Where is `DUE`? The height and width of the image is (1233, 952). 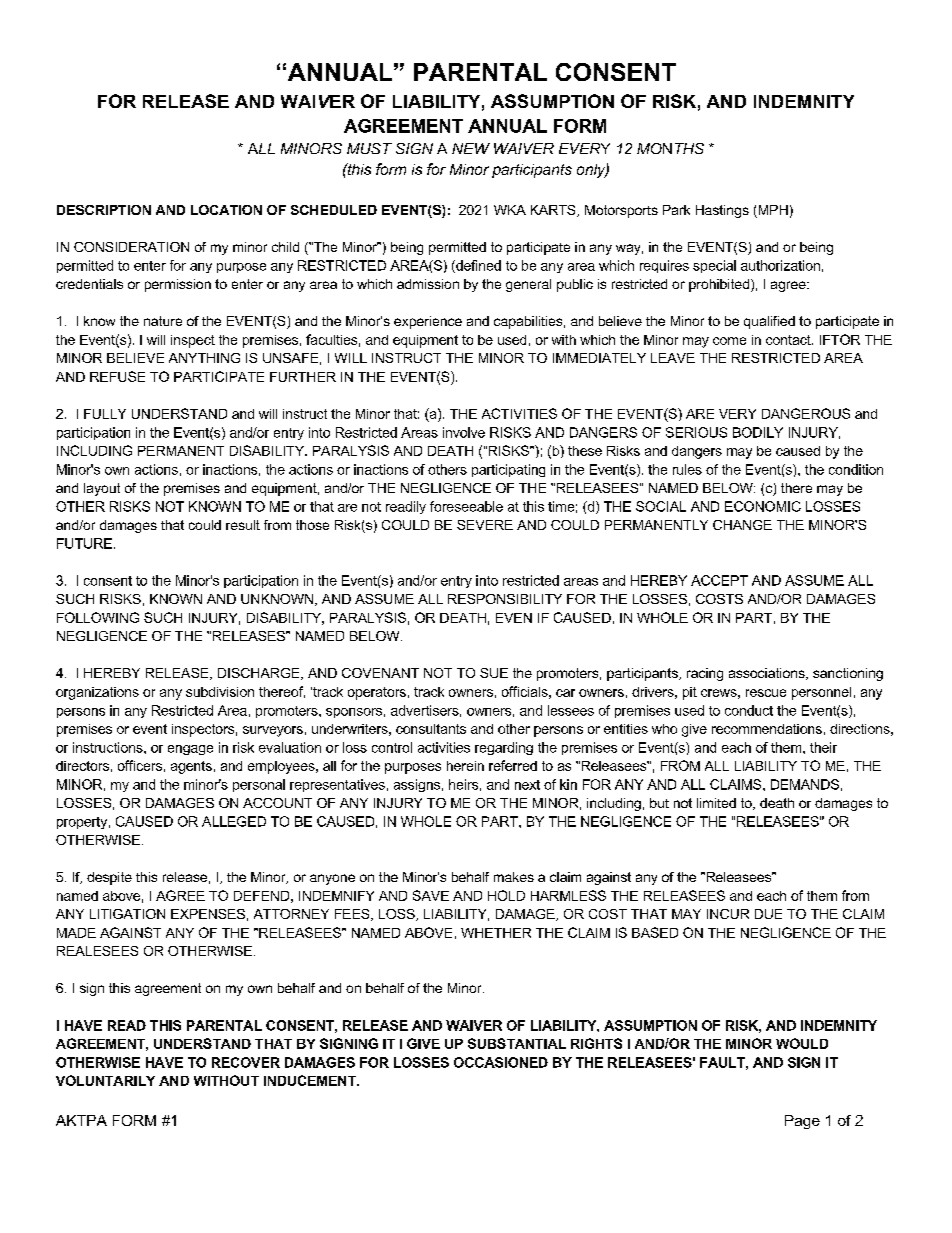
DUE is located at coordinates (768, 914).
